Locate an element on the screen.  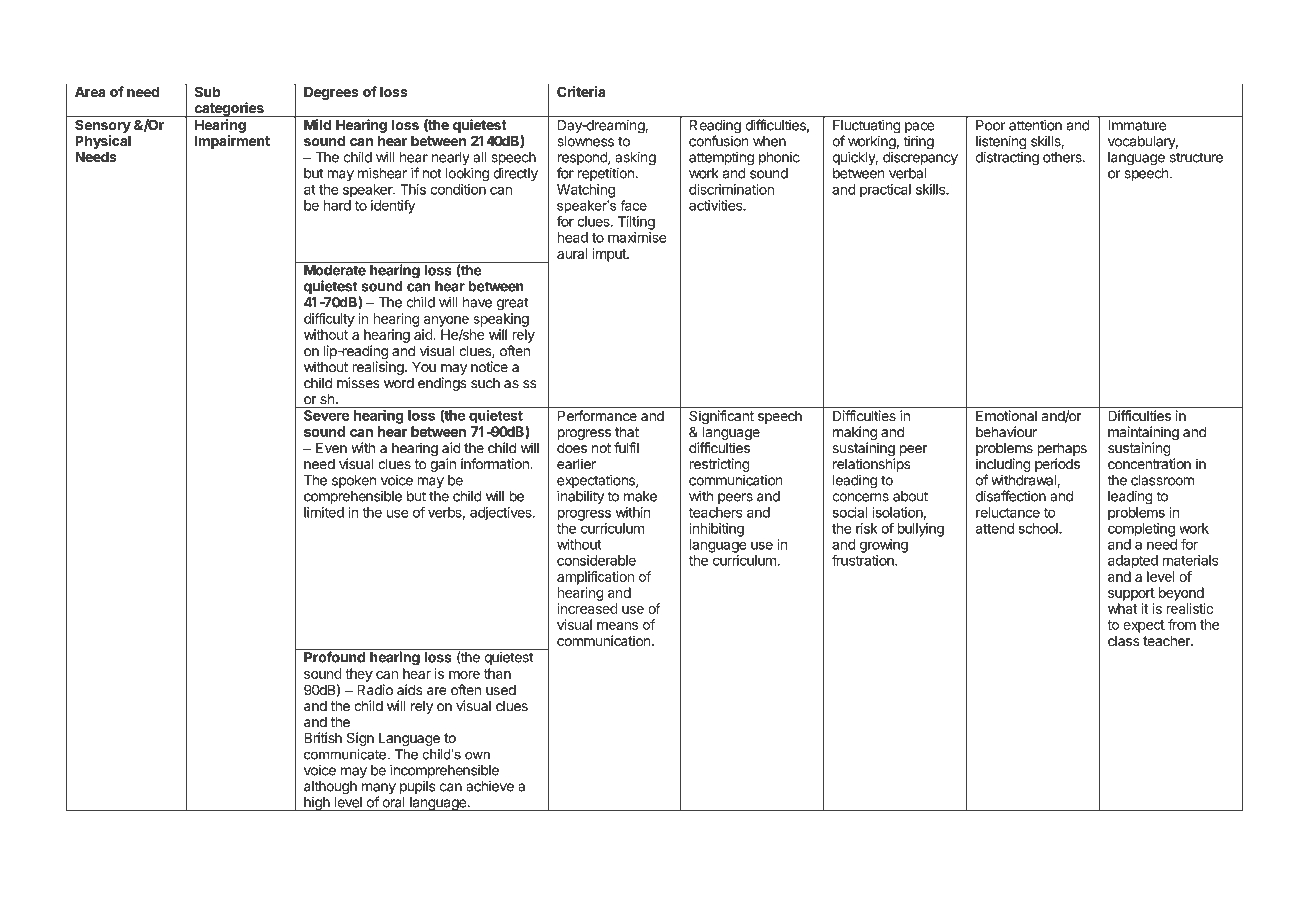
achieve is located at coordinates (490, 786).
